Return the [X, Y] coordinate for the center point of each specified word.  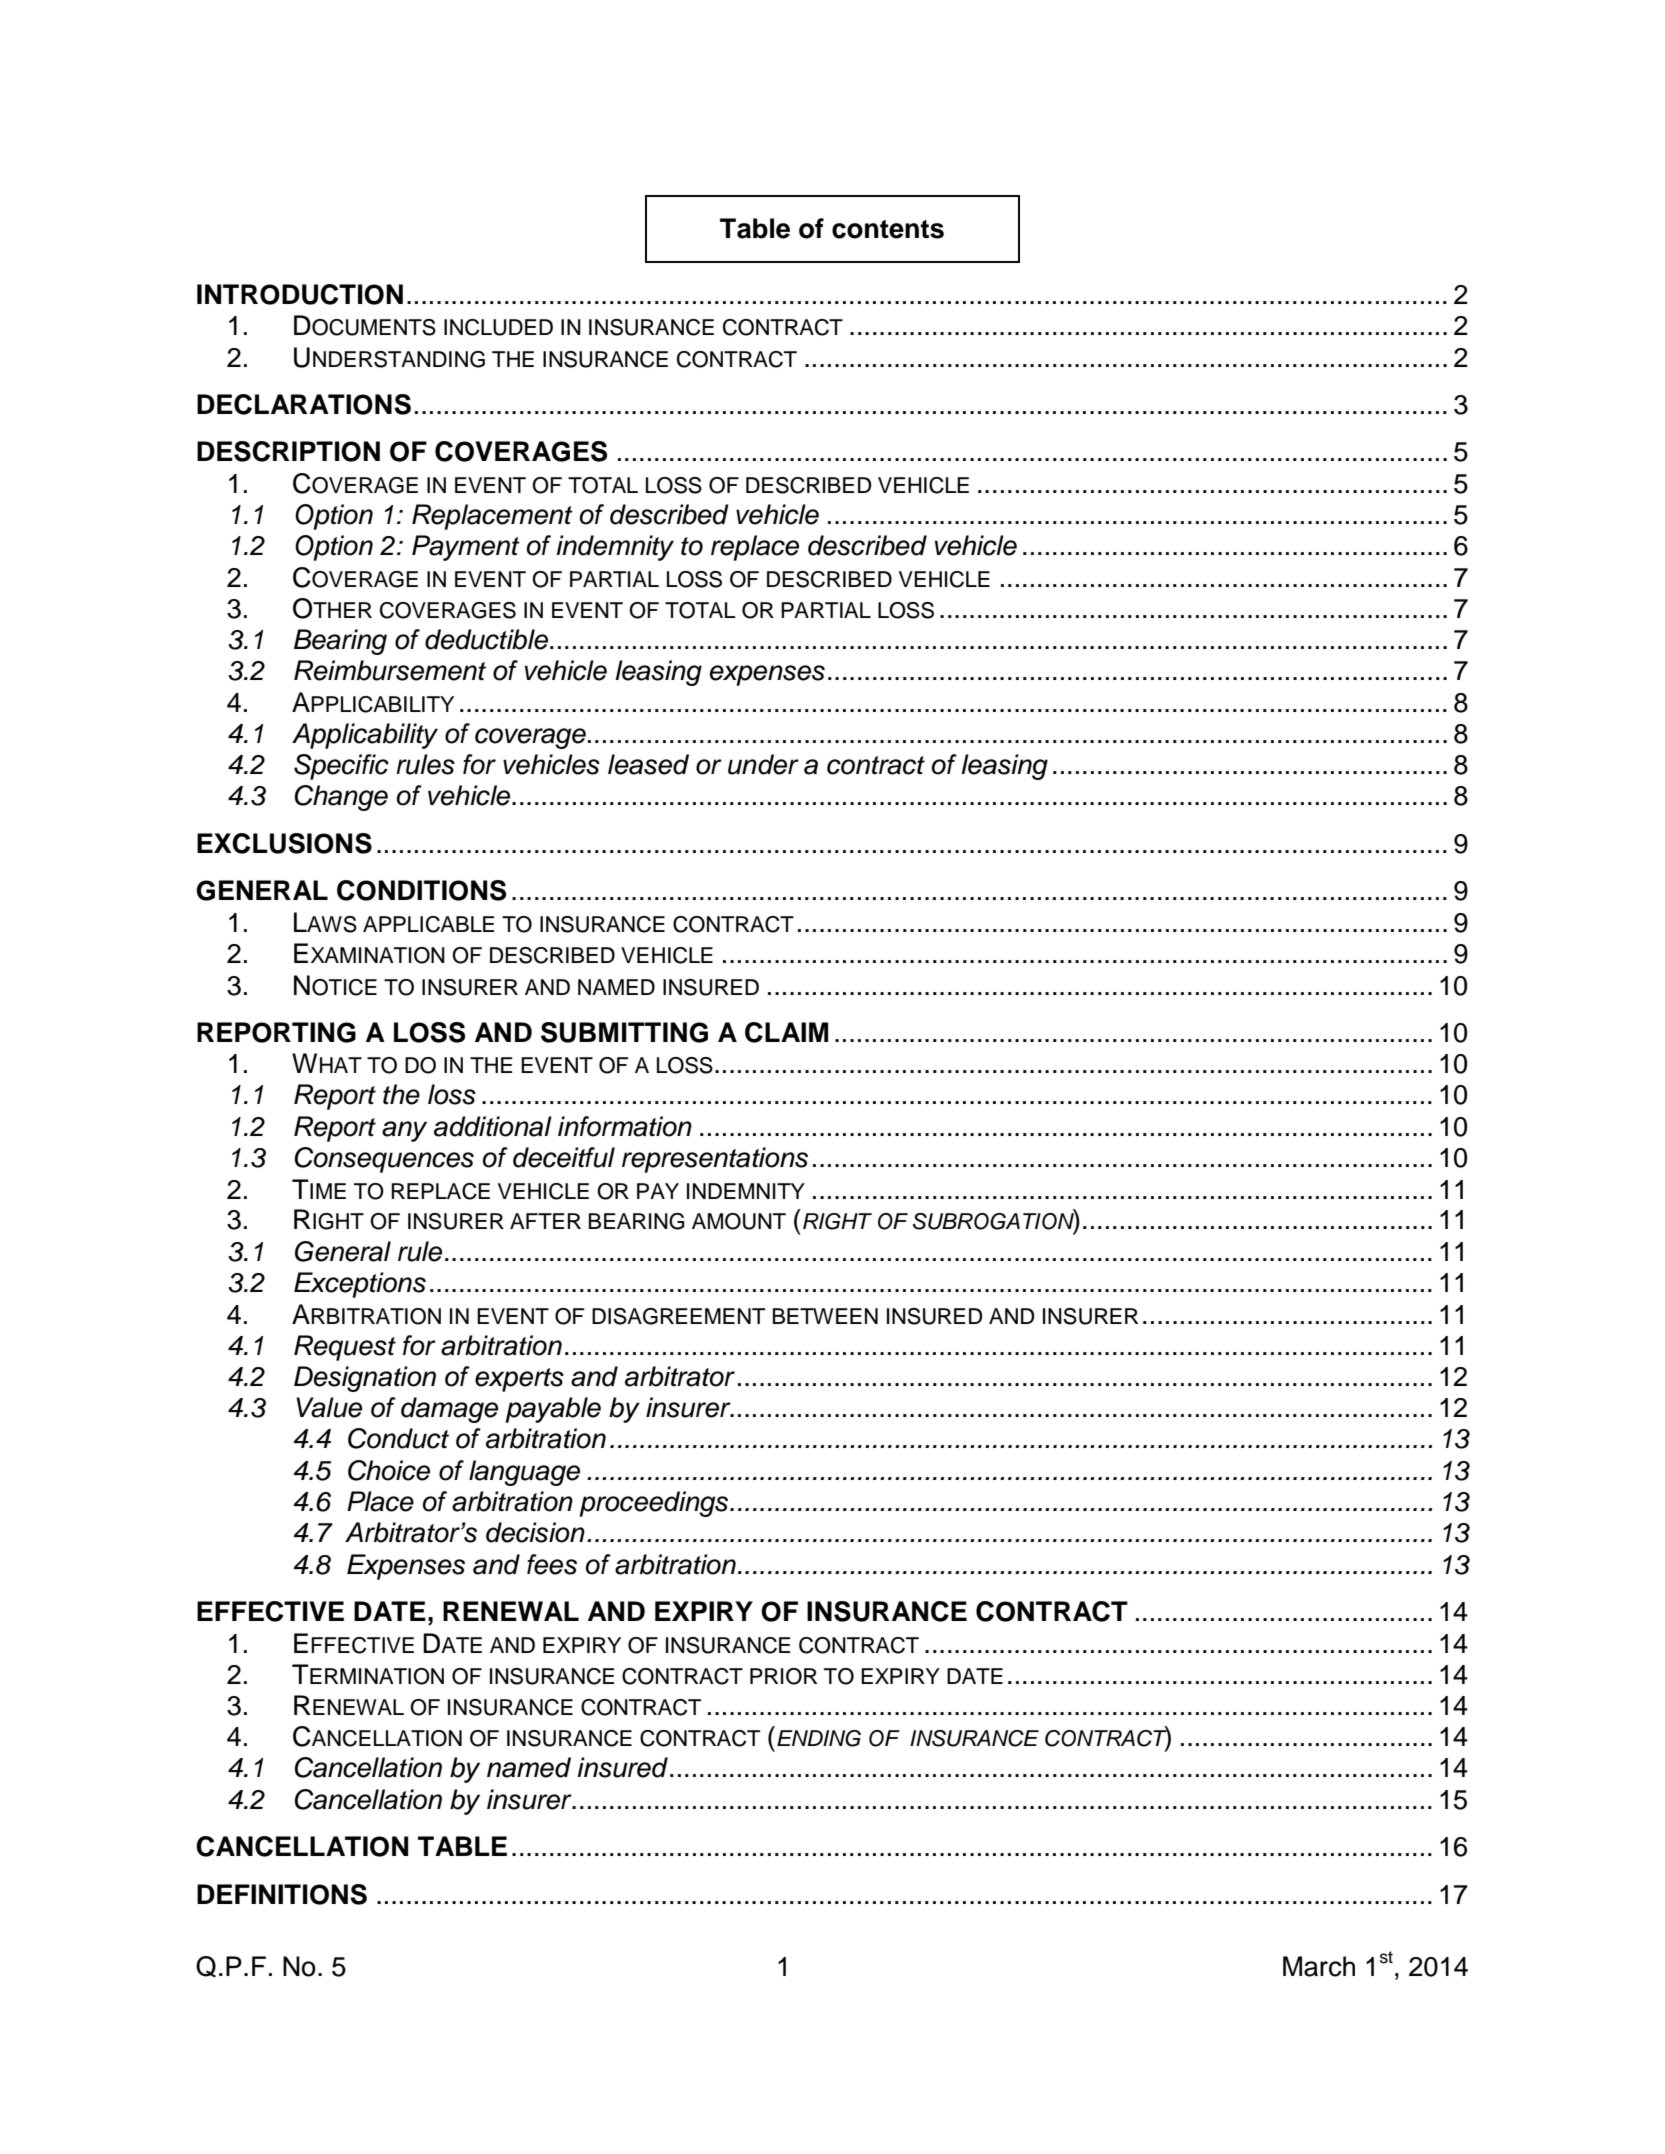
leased [648, 764]
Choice [389, 1470]
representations [715, 1160]
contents [888, 229]
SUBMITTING [624, 1032]
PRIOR [783, 1676]
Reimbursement [390, 670]
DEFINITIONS [282, 1894]
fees [552, 1564]
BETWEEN [825, 1316]
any [404, 1131]
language [524, 1473]
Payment [466, 548]
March [1319, 1966]
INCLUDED [498, 327]
